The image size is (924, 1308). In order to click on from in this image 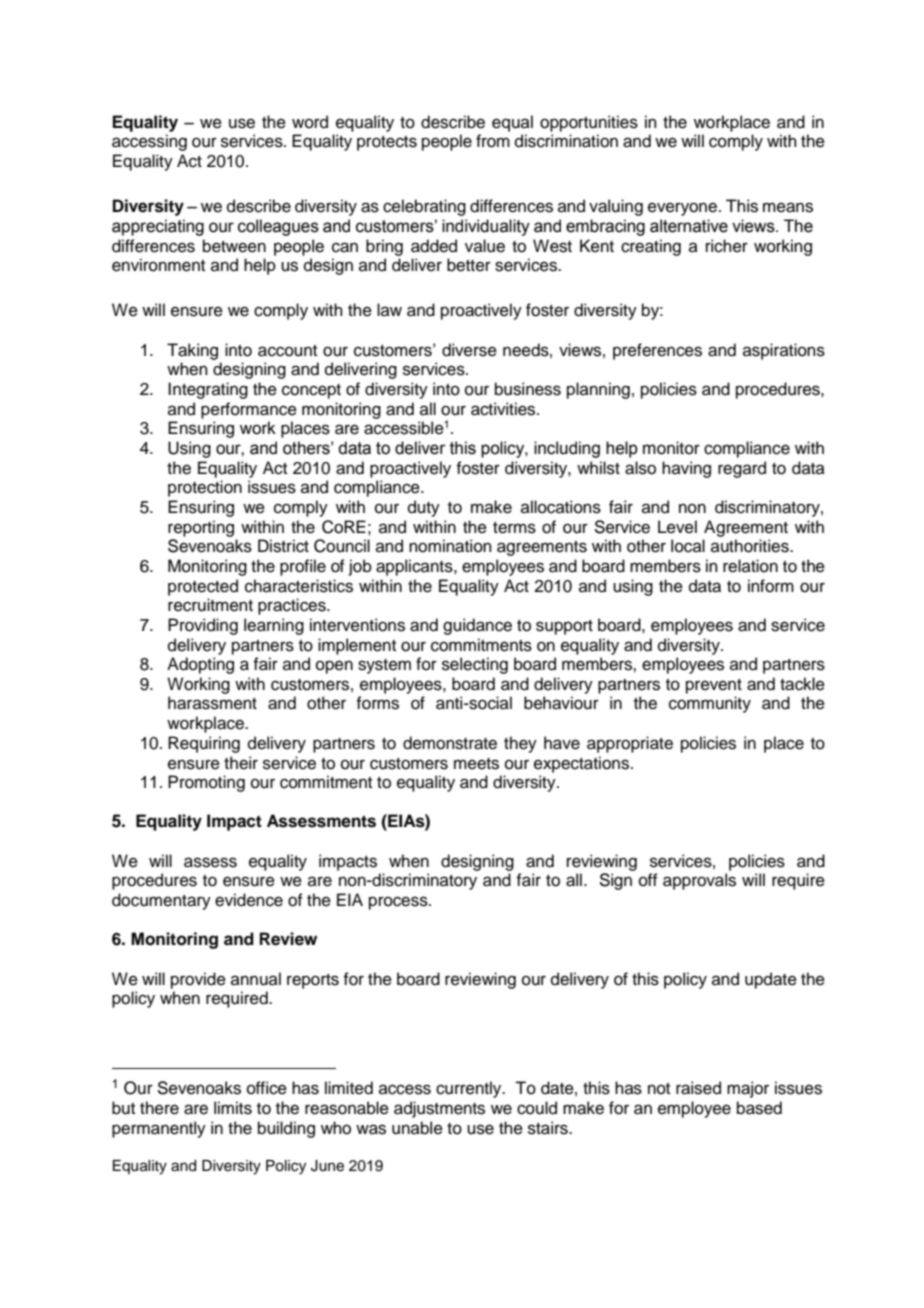, I will do `click(493, 141)`.
